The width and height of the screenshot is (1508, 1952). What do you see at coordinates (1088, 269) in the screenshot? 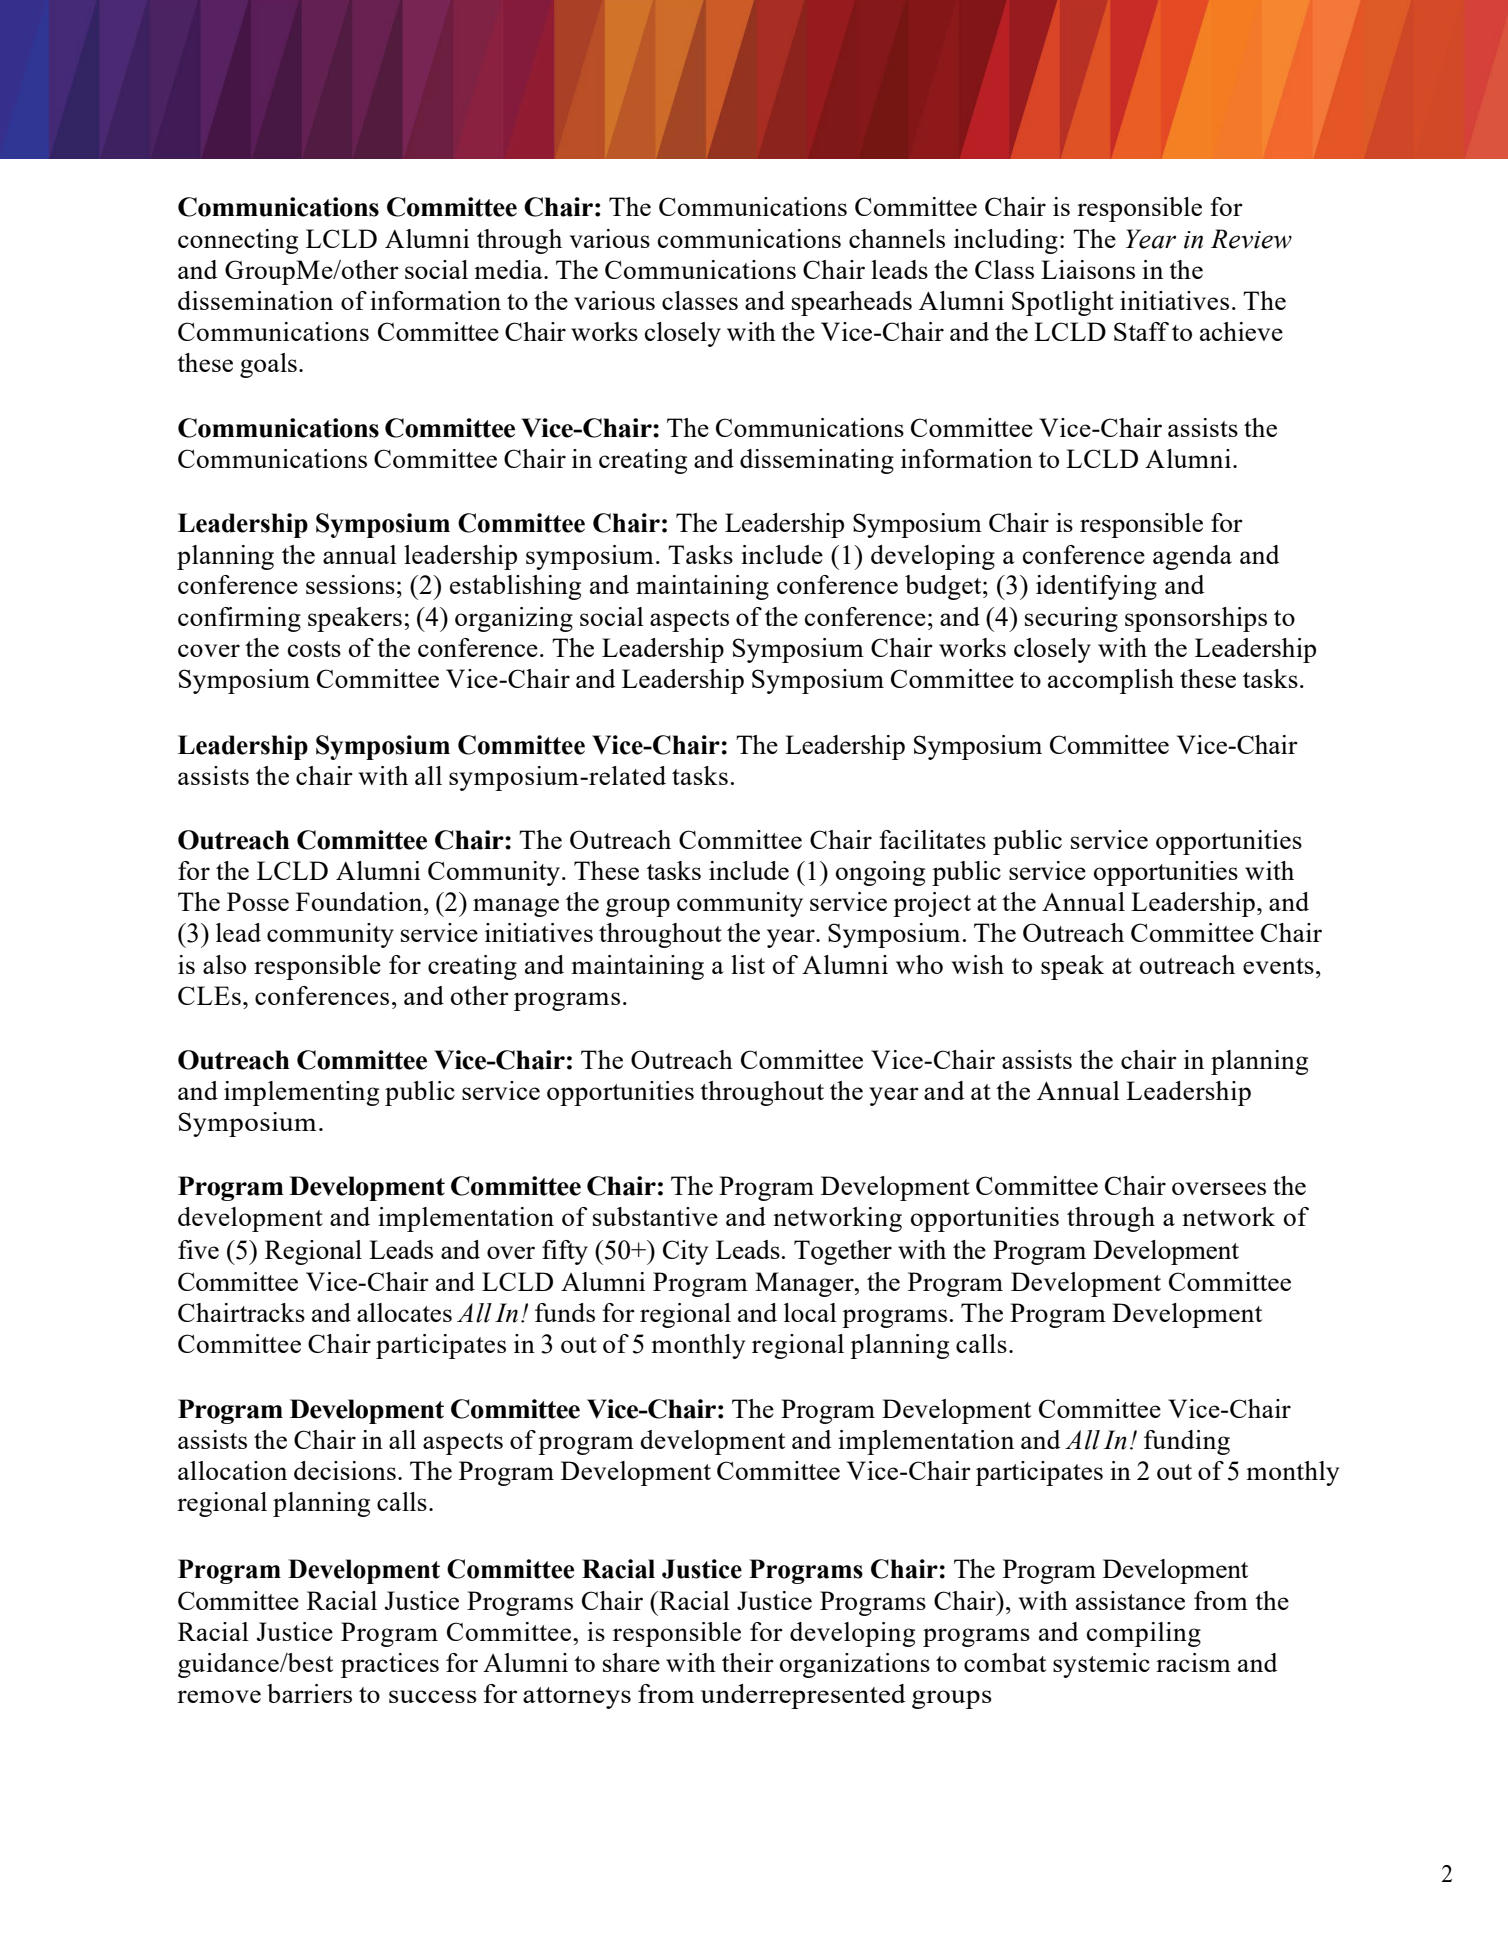
I see `Liaisons` at bounding box center [1088, 269].
